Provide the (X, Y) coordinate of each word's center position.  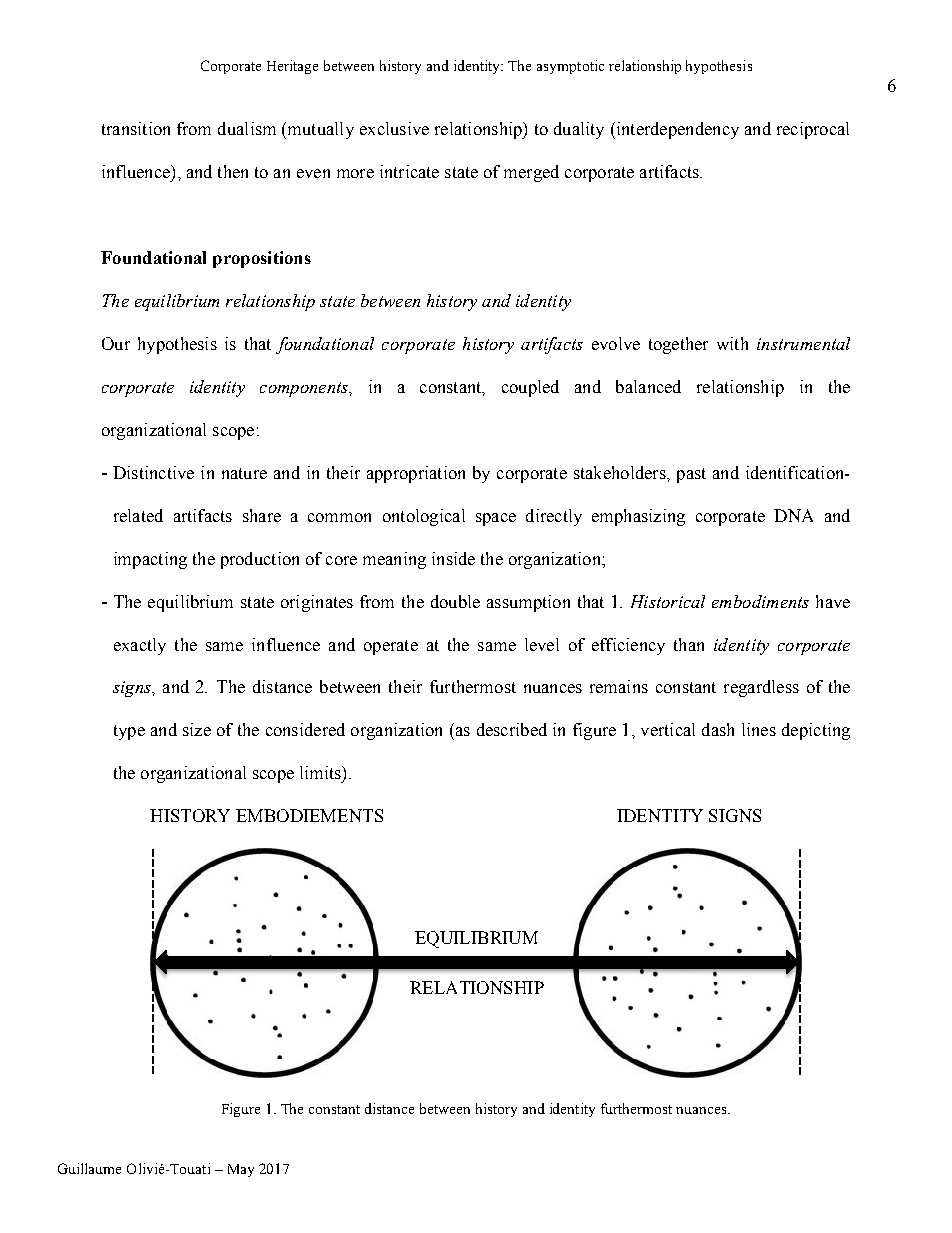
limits (321, 772)
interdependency (676, 130)
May (241, 1170)
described (512, 729)
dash (718, 729)
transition (136, 128)
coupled (530, 388)
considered (305, 729)
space (496, 519)
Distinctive (153, 472)
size (197, 729)
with (732, 343)
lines (759, 729)
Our (116, 343)
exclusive (394, 128)
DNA (793, 515)
